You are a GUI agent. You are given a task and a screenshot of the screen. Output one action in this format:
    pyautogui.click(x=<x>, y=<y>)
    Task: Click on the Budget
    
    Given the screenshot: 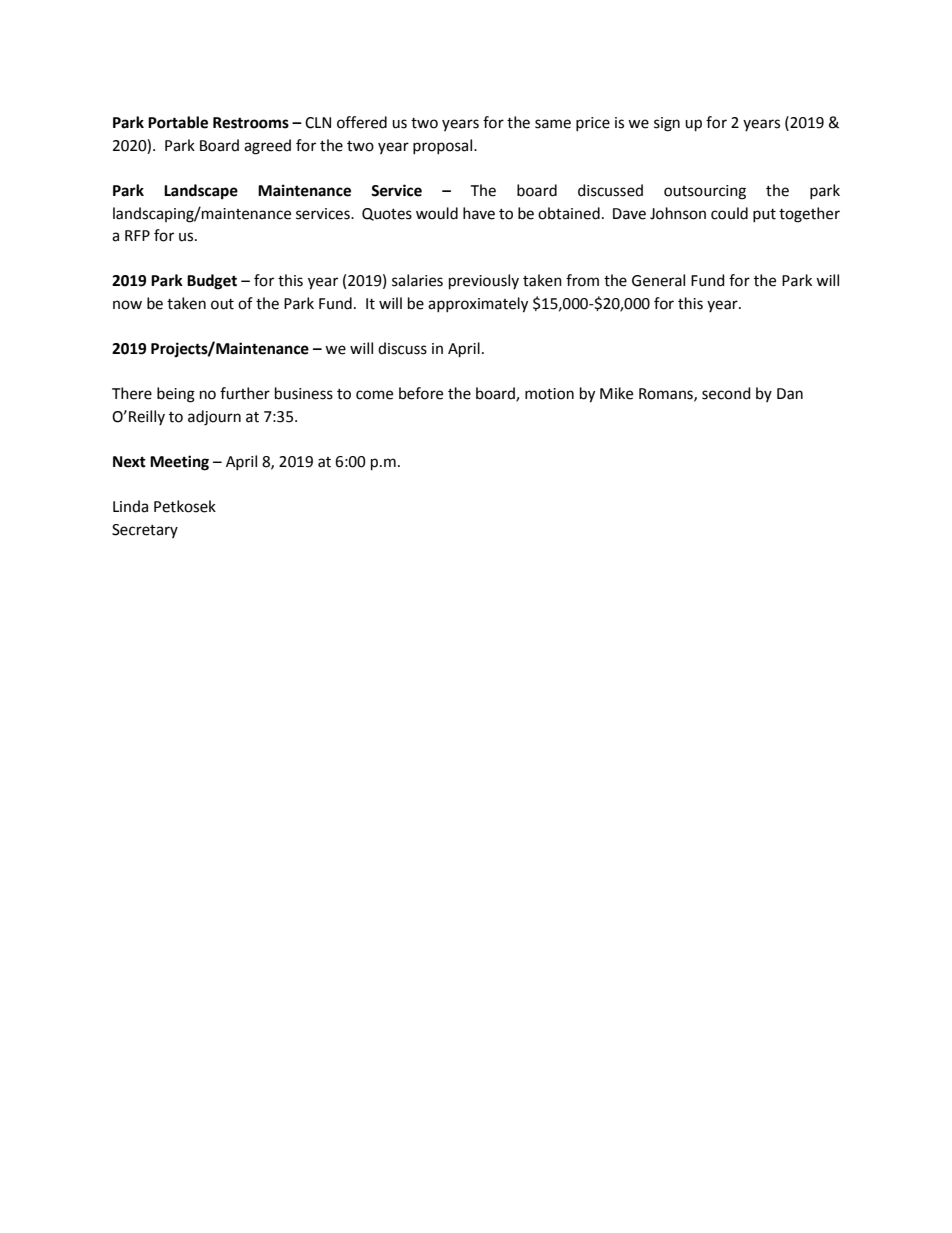 What is the action you would take?
    pyautogui.click(x=212, y=282)
